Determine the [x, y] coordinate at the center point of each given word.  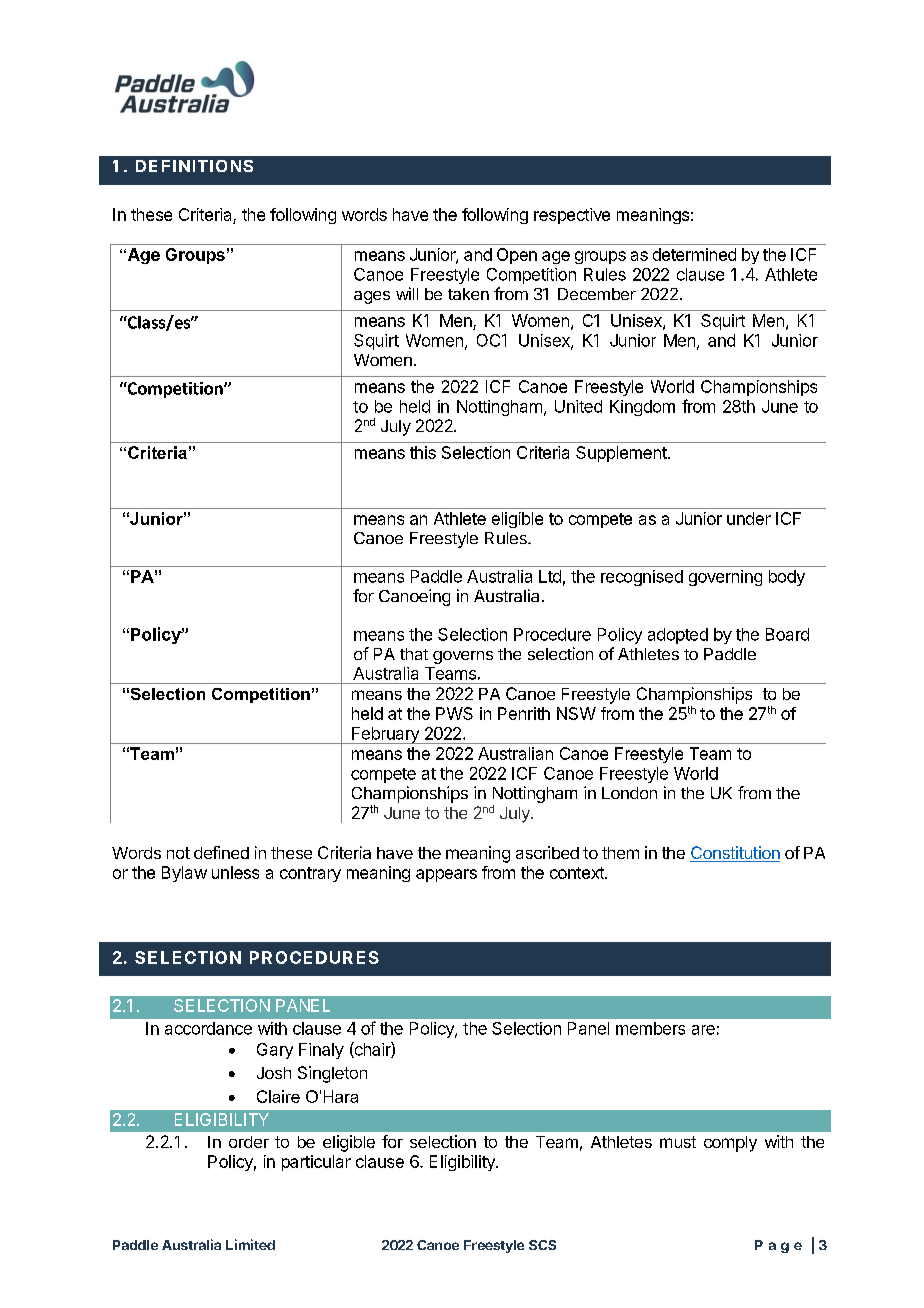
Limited [250, 1244]
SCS [542, 1245]
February [385, 735]
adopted [678, 636]
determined [694, 254]
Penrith [524, 713]
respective [572, 216]
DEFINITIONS [194, 166]
